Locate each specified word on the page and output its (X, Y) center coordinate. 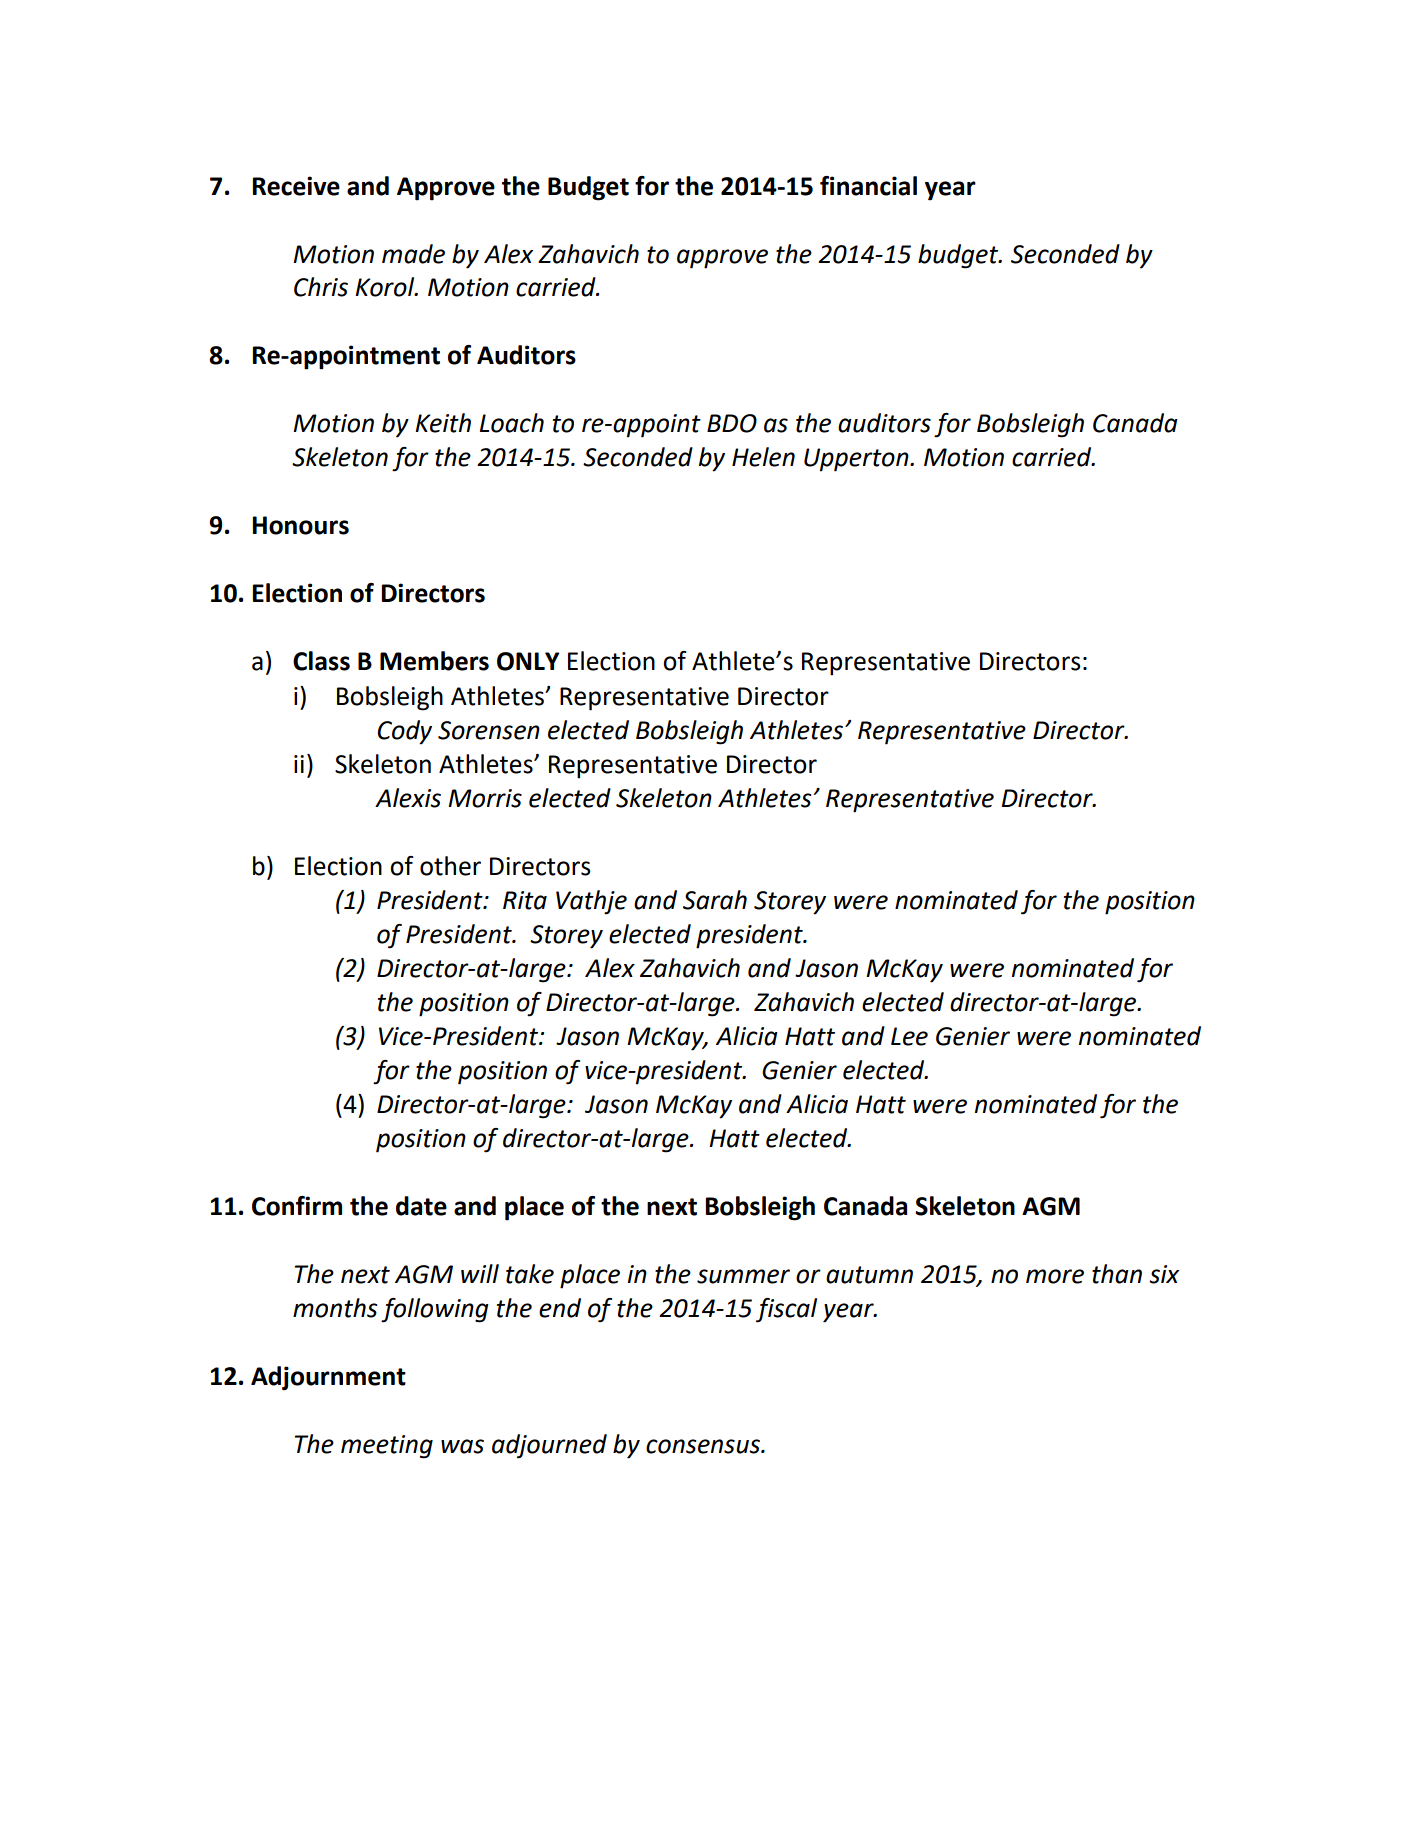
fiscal (786, 1310)
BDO (732, 423)
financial (868, 186)
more (1055, 1276)
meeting (387, 1447)
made (413, 254)
